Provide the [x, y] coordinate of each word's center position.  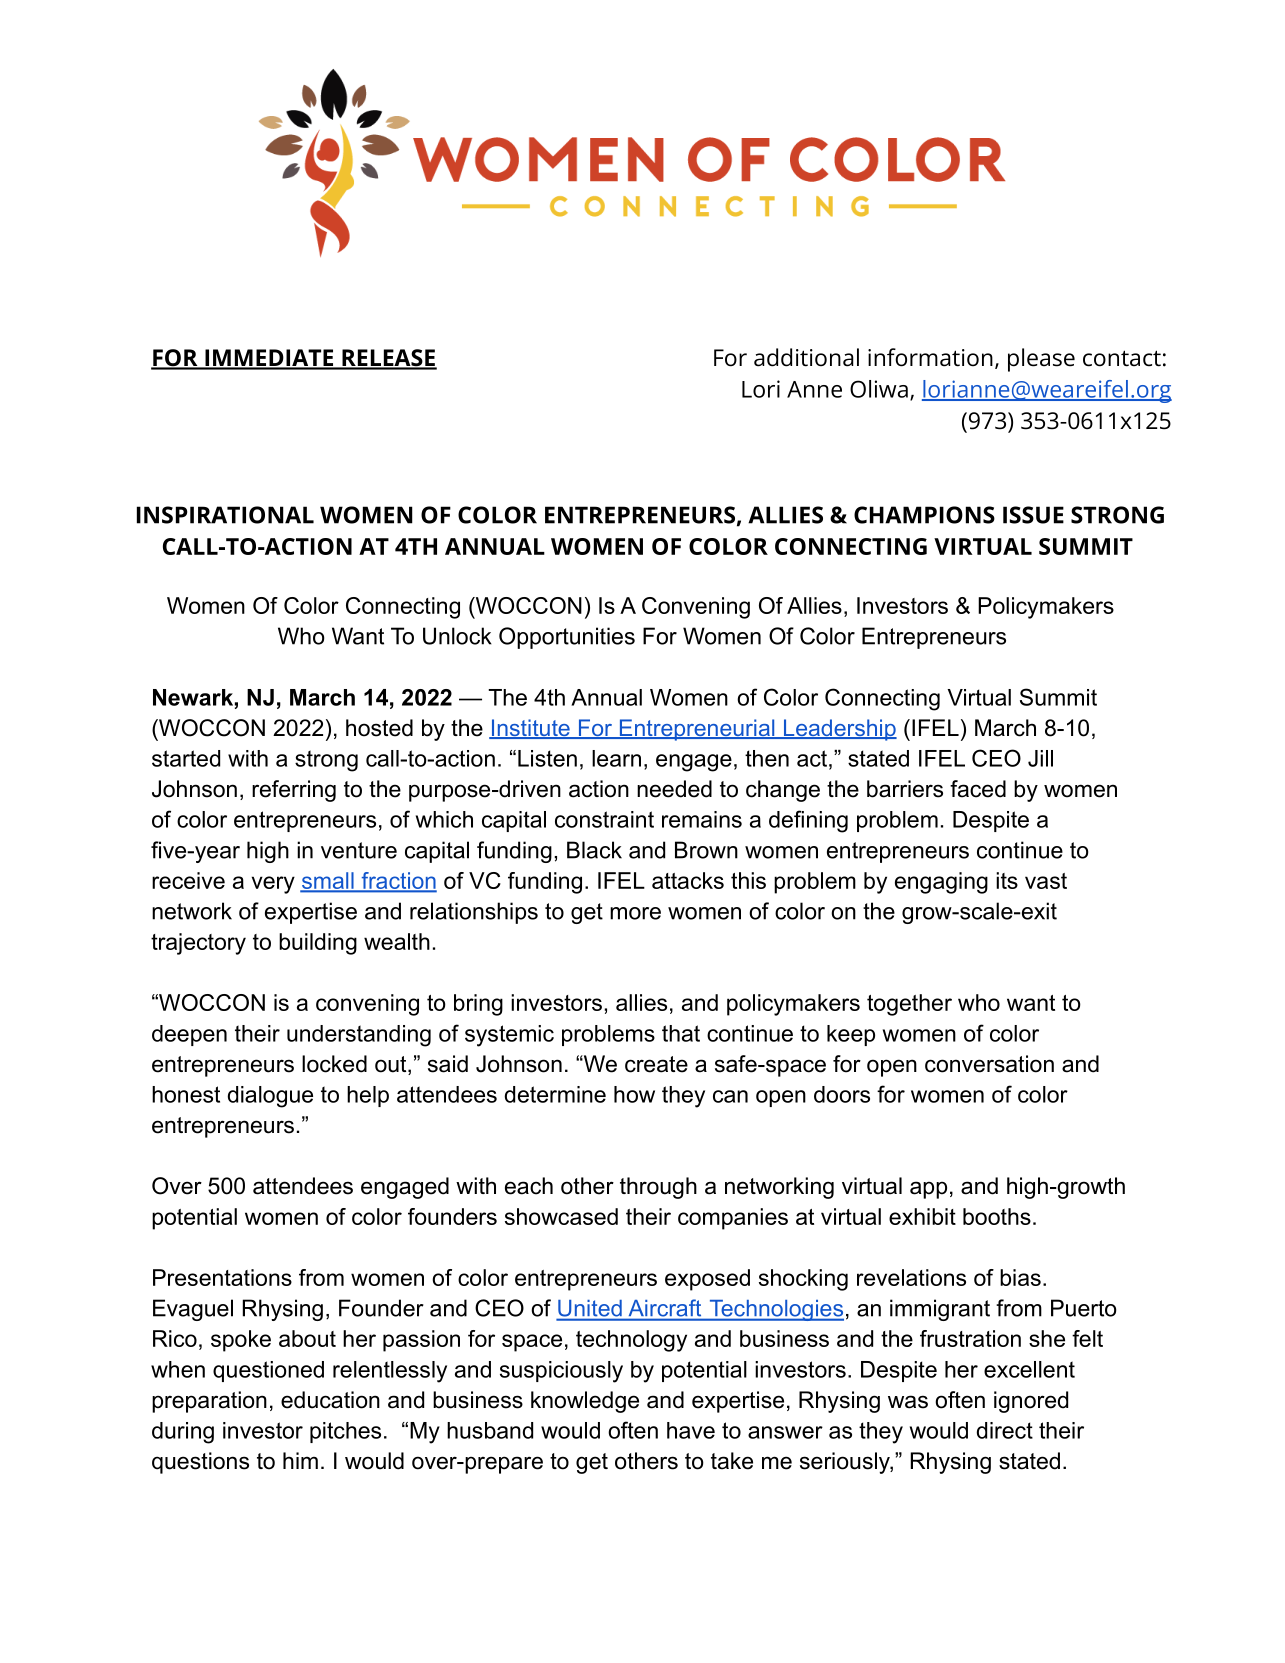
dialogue [270, 1097]
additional [806, 357]
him [300, 1460]
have [691, 1430]
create [656, 1064]
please [1041, 360]
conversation [989, 1064]
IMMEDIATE [269, 359]
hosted [379, 728]
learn [616, 758]
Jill [1040, 758]
